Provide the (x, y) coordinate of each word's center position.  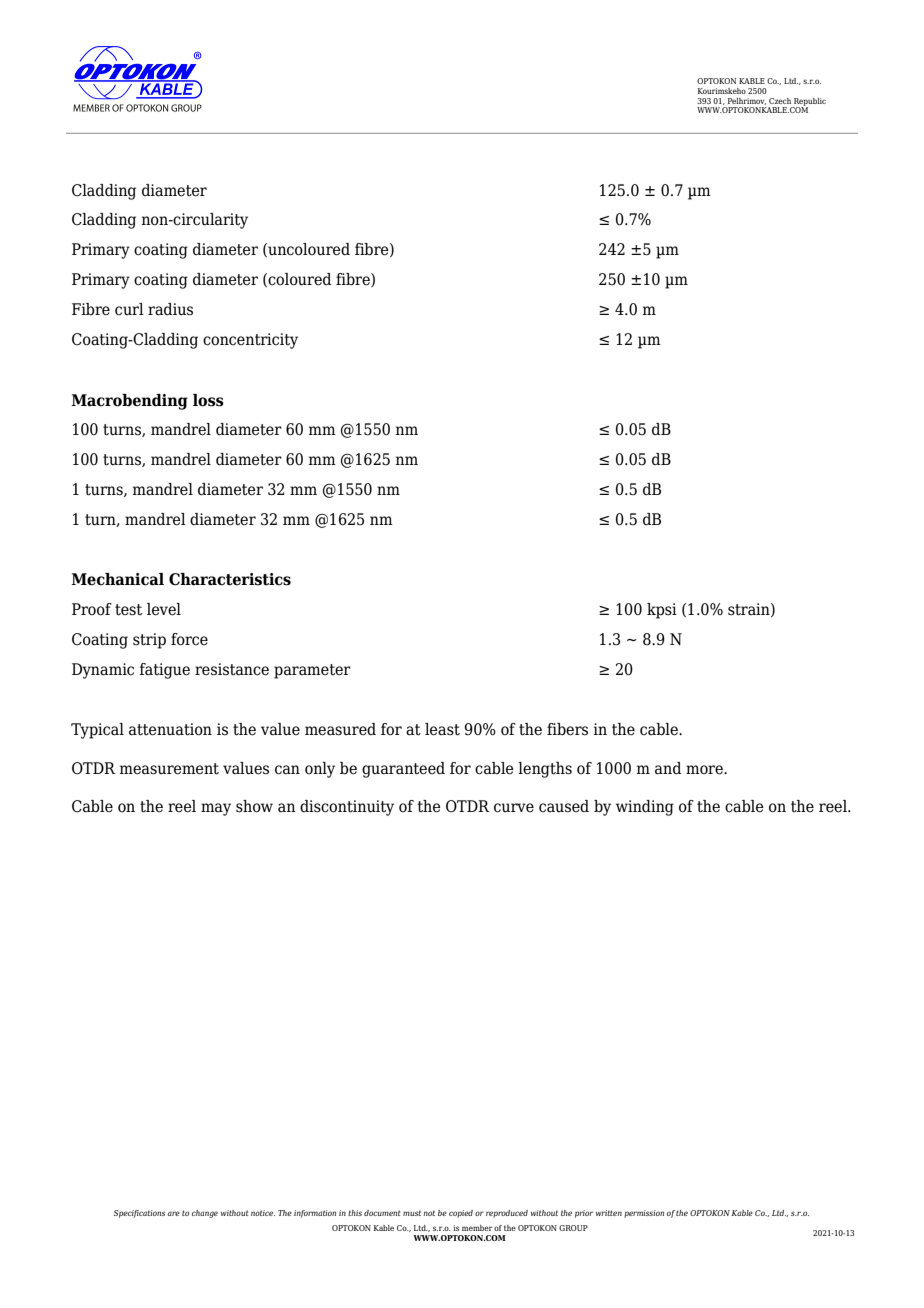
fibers (567, 729)
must (412, 1213)
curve (514, 808)
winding (645, 808)
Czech (780, 101)
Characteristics (230, 579)
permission (644, 1214)
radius (170, 309)
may (216, 809)
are (174, 1213)
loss (208, 400)
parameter (312, 671)
